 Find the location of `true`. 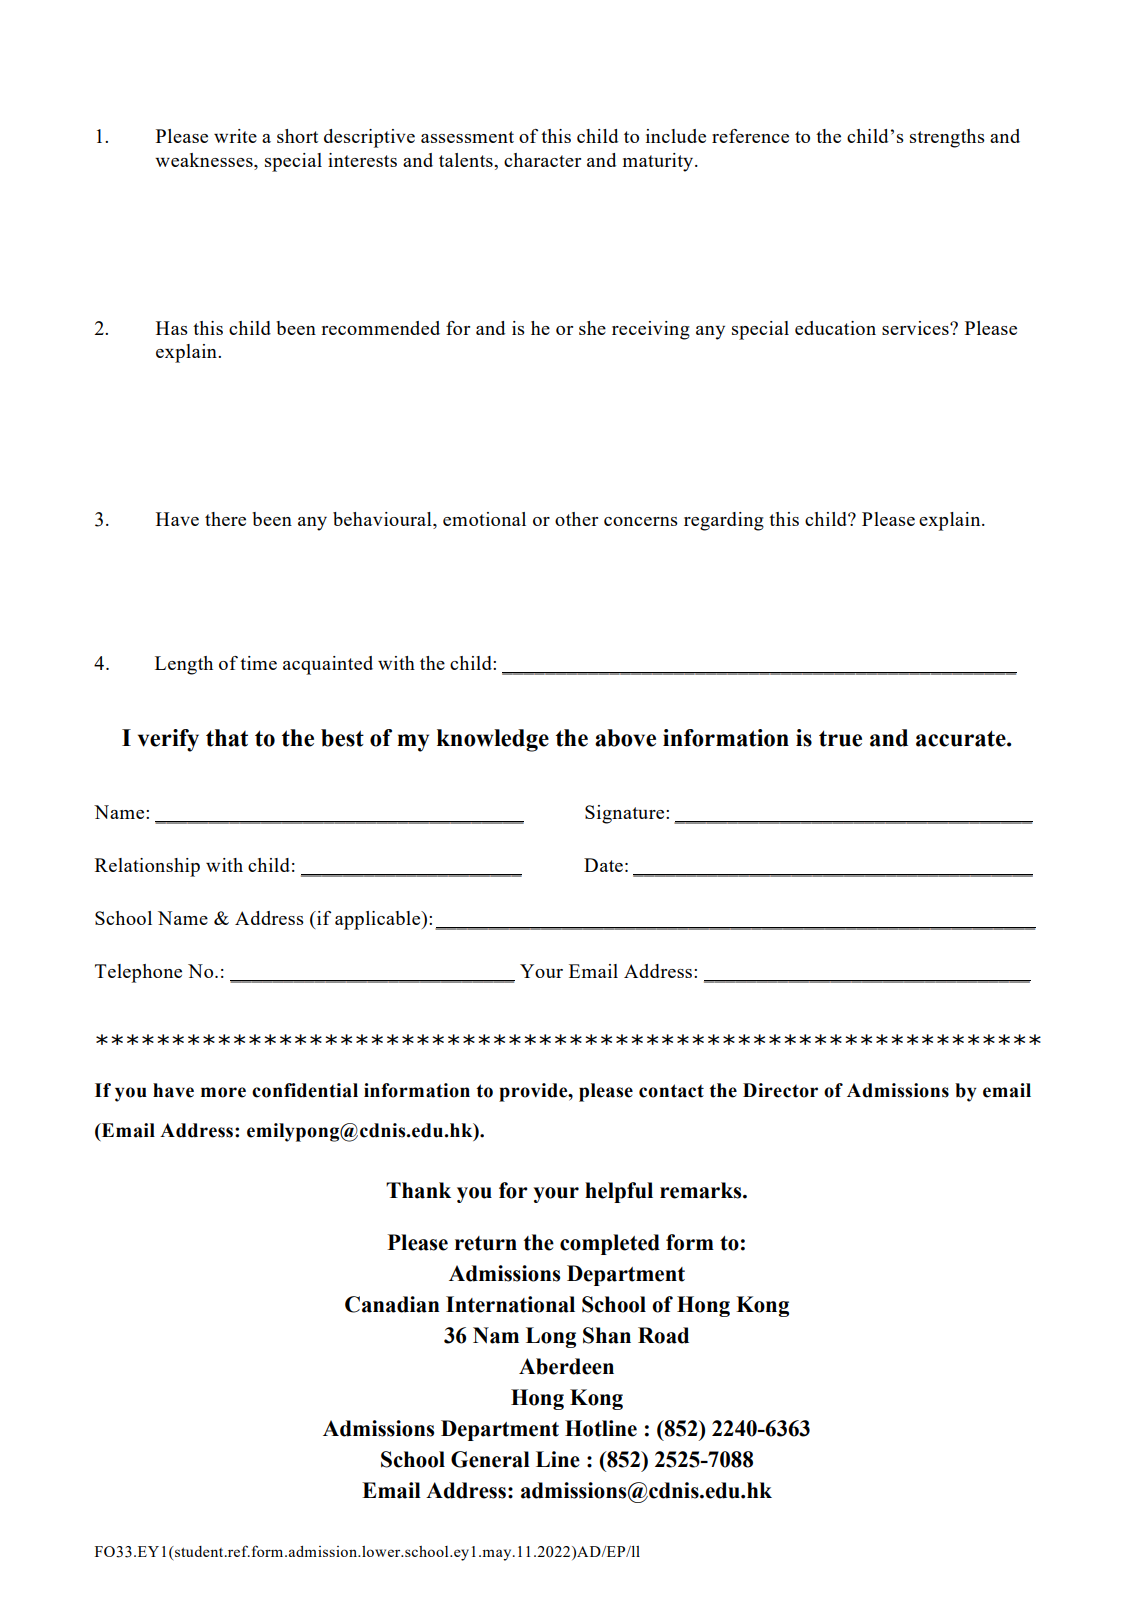

true is located at coordinates (840, 738).
